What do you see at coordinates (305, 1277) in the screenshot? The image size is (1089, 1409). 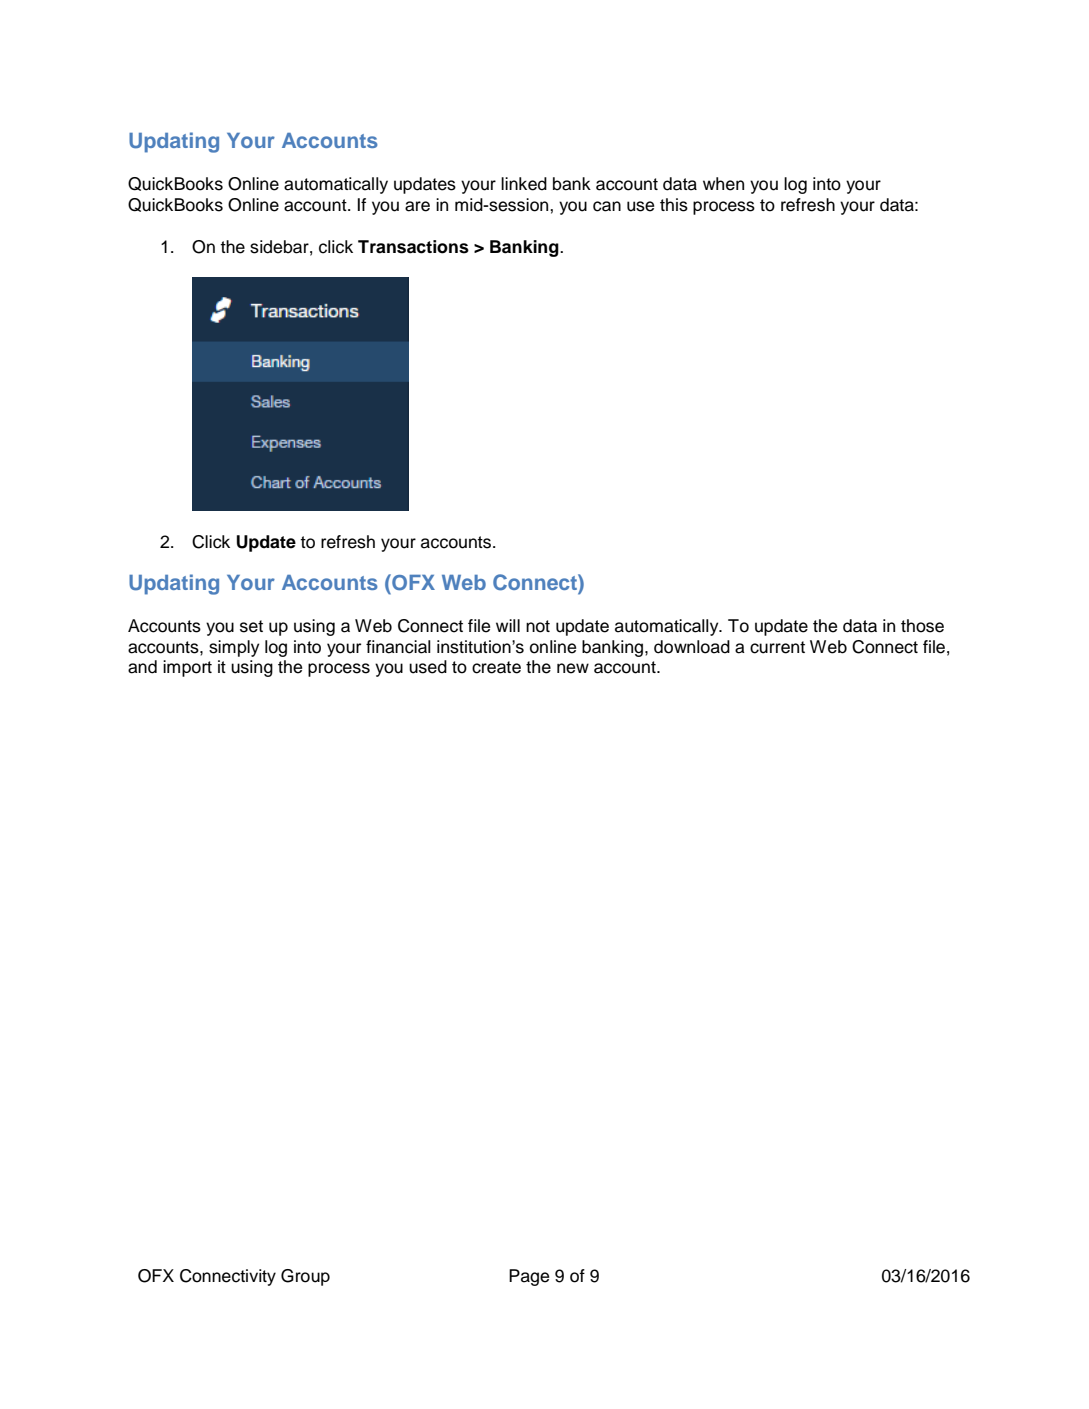 I see `Group` at bounding box center [305, 1277].
